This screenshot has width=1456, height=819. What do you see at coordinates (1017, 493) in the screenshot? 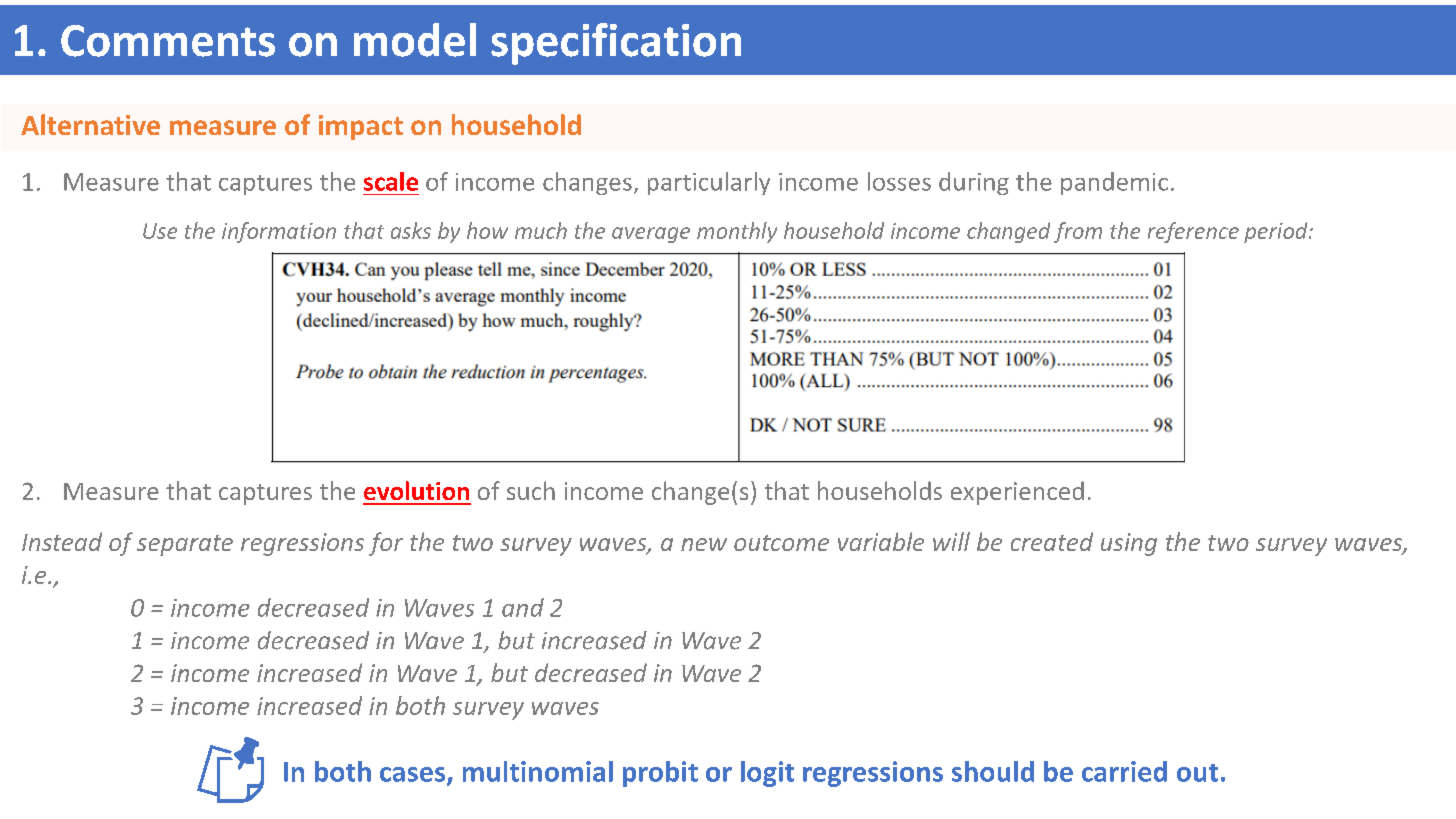
I see `experienced` at bounding box center [1017, 493].
